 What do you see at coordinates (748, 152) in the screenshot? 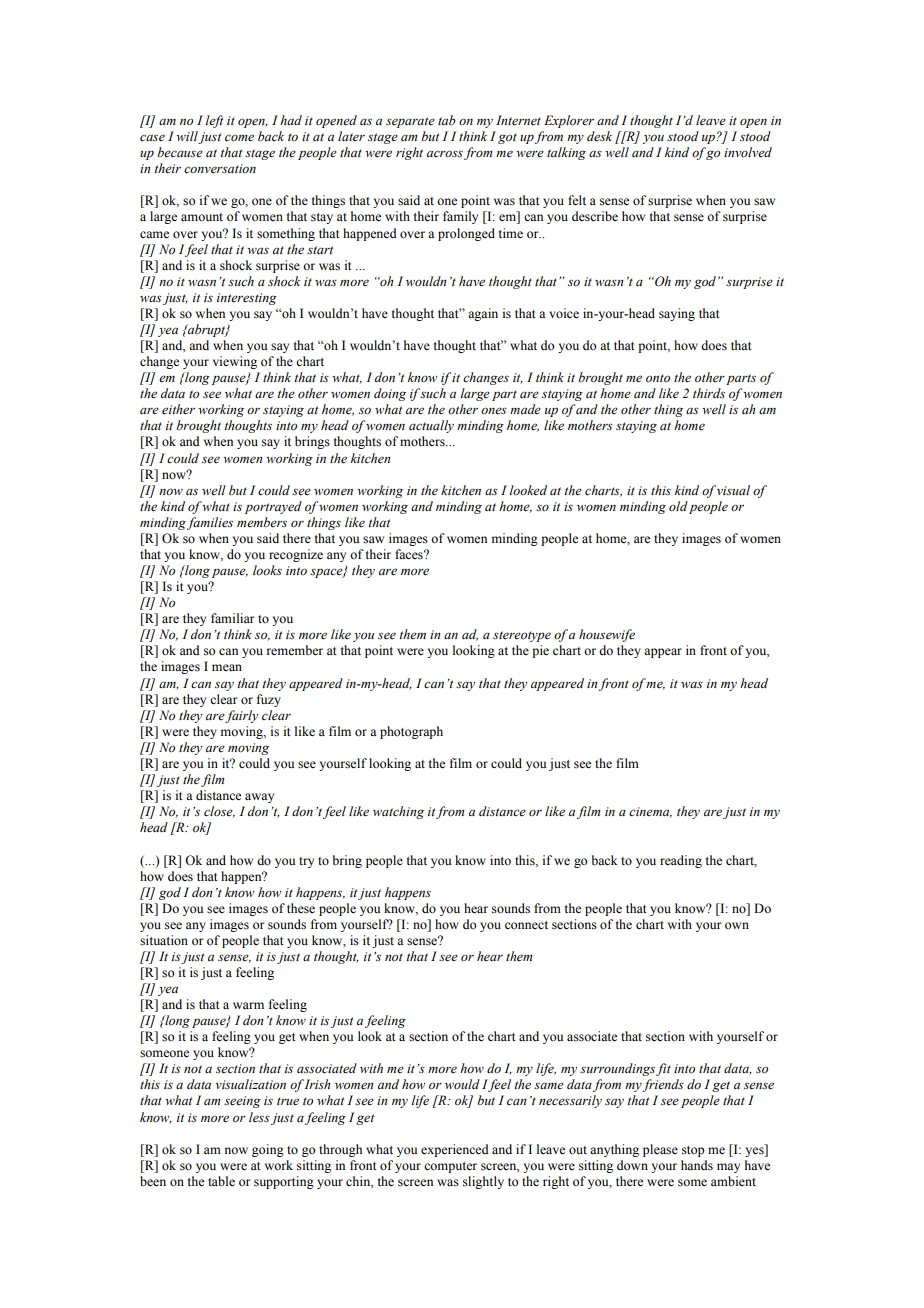
I see `involved` at bounding box center [748, 152].
